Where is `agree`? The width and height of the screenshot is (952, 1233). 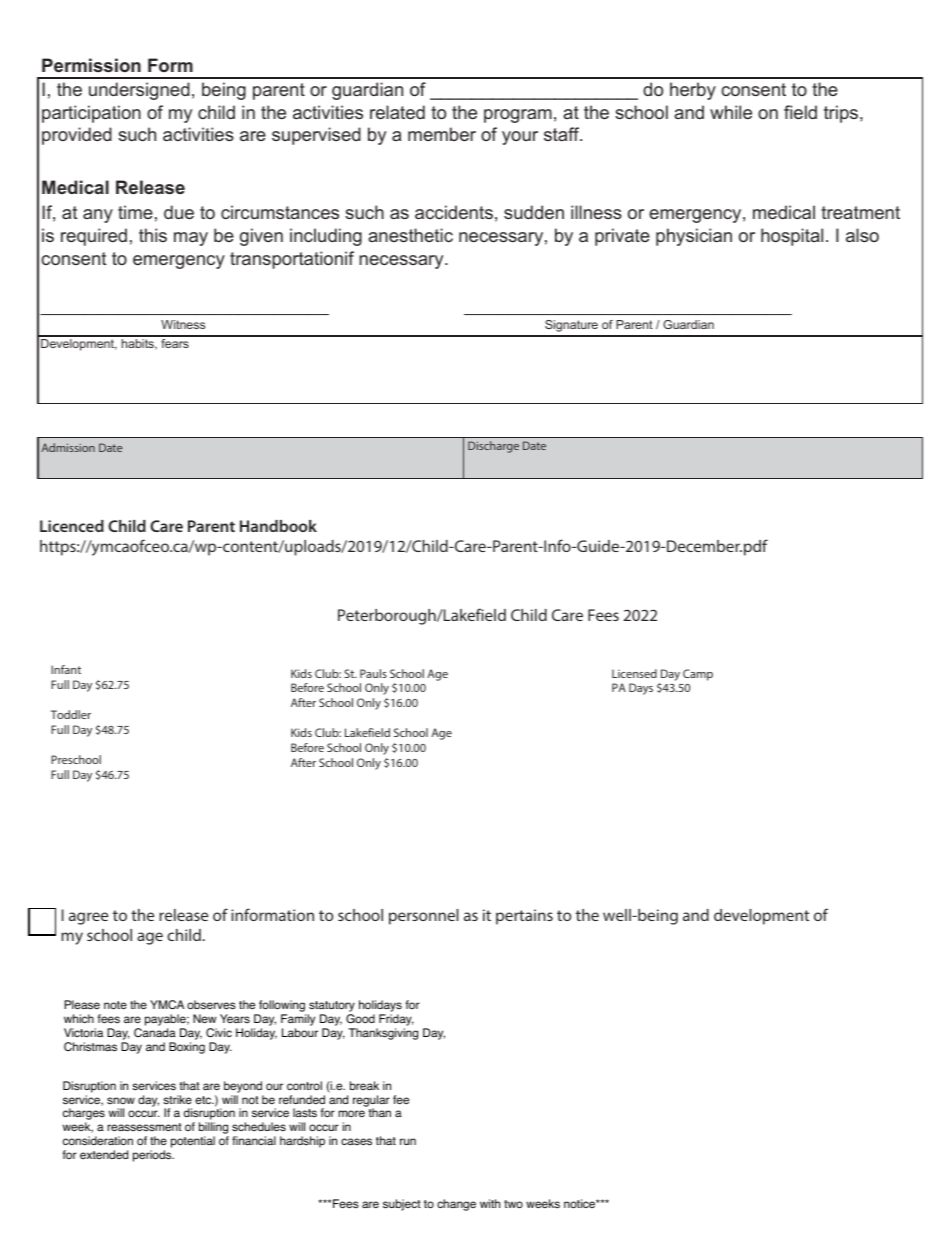 agree is located at coordinates (88, 918).
